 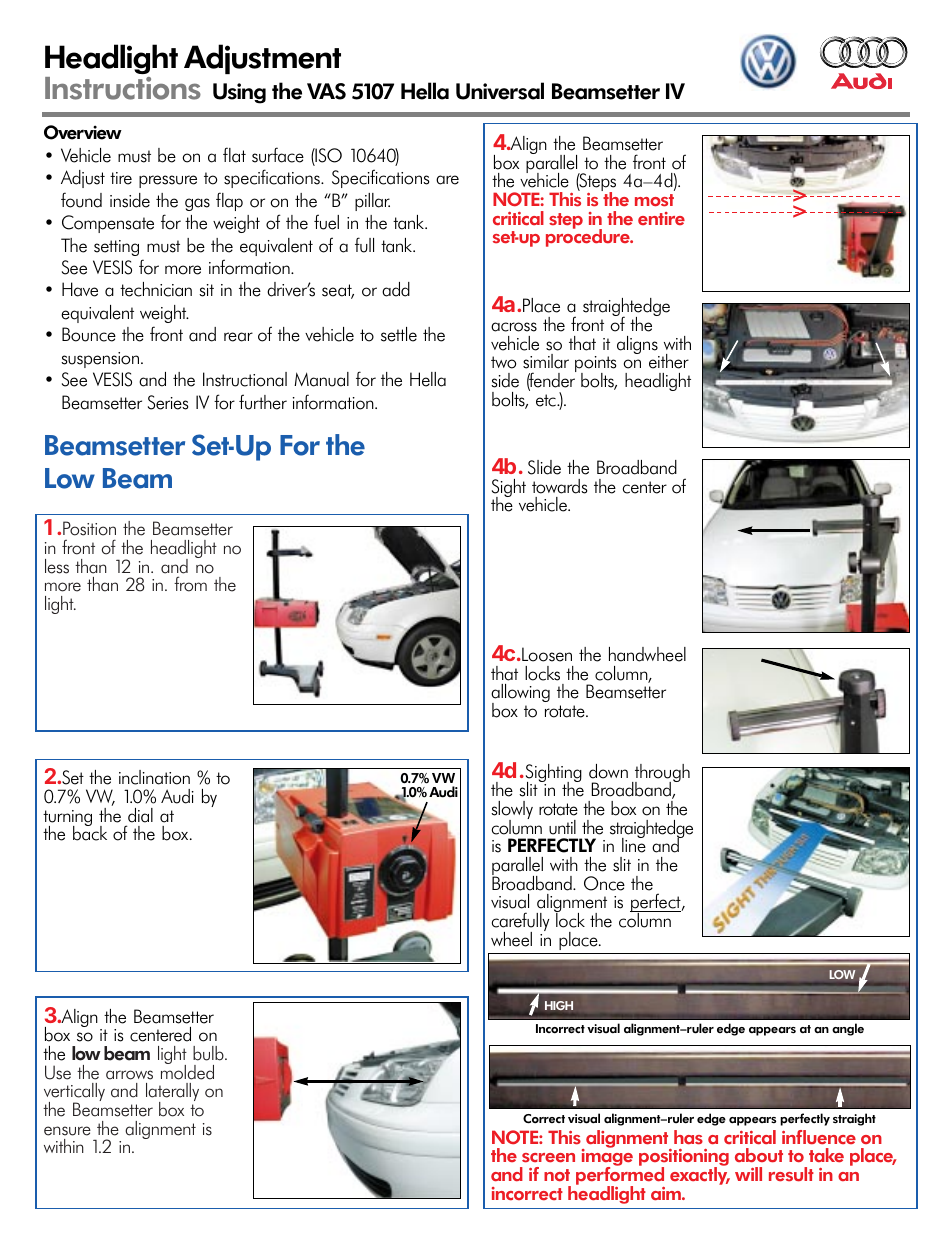 What do you see at coordinates (503, 362) in the document?
I see `two` at bounding box center [503, 362].
